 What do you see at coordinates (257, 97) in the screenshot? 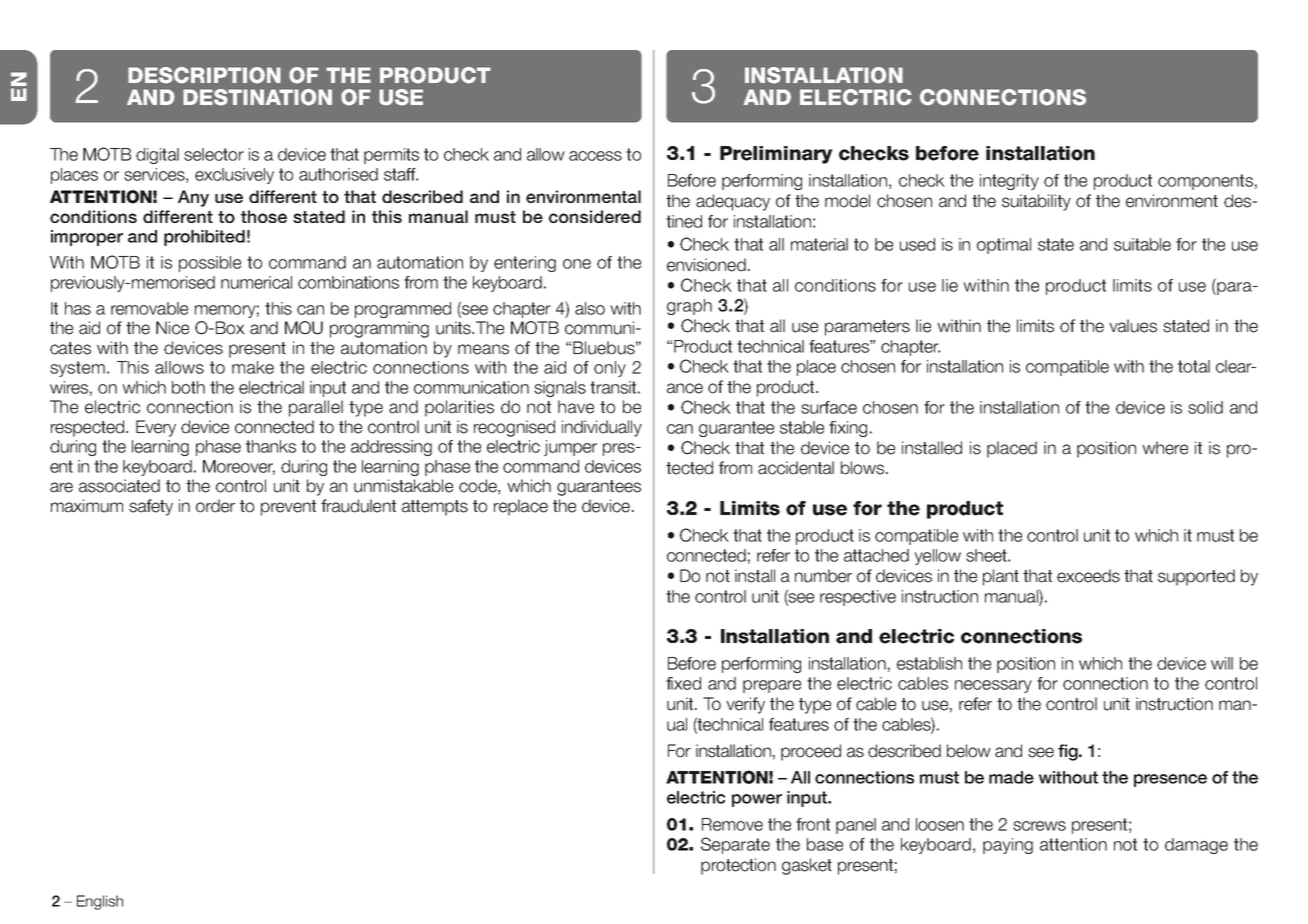
I see `DESTINATION` at bounding box center [257, 97].
